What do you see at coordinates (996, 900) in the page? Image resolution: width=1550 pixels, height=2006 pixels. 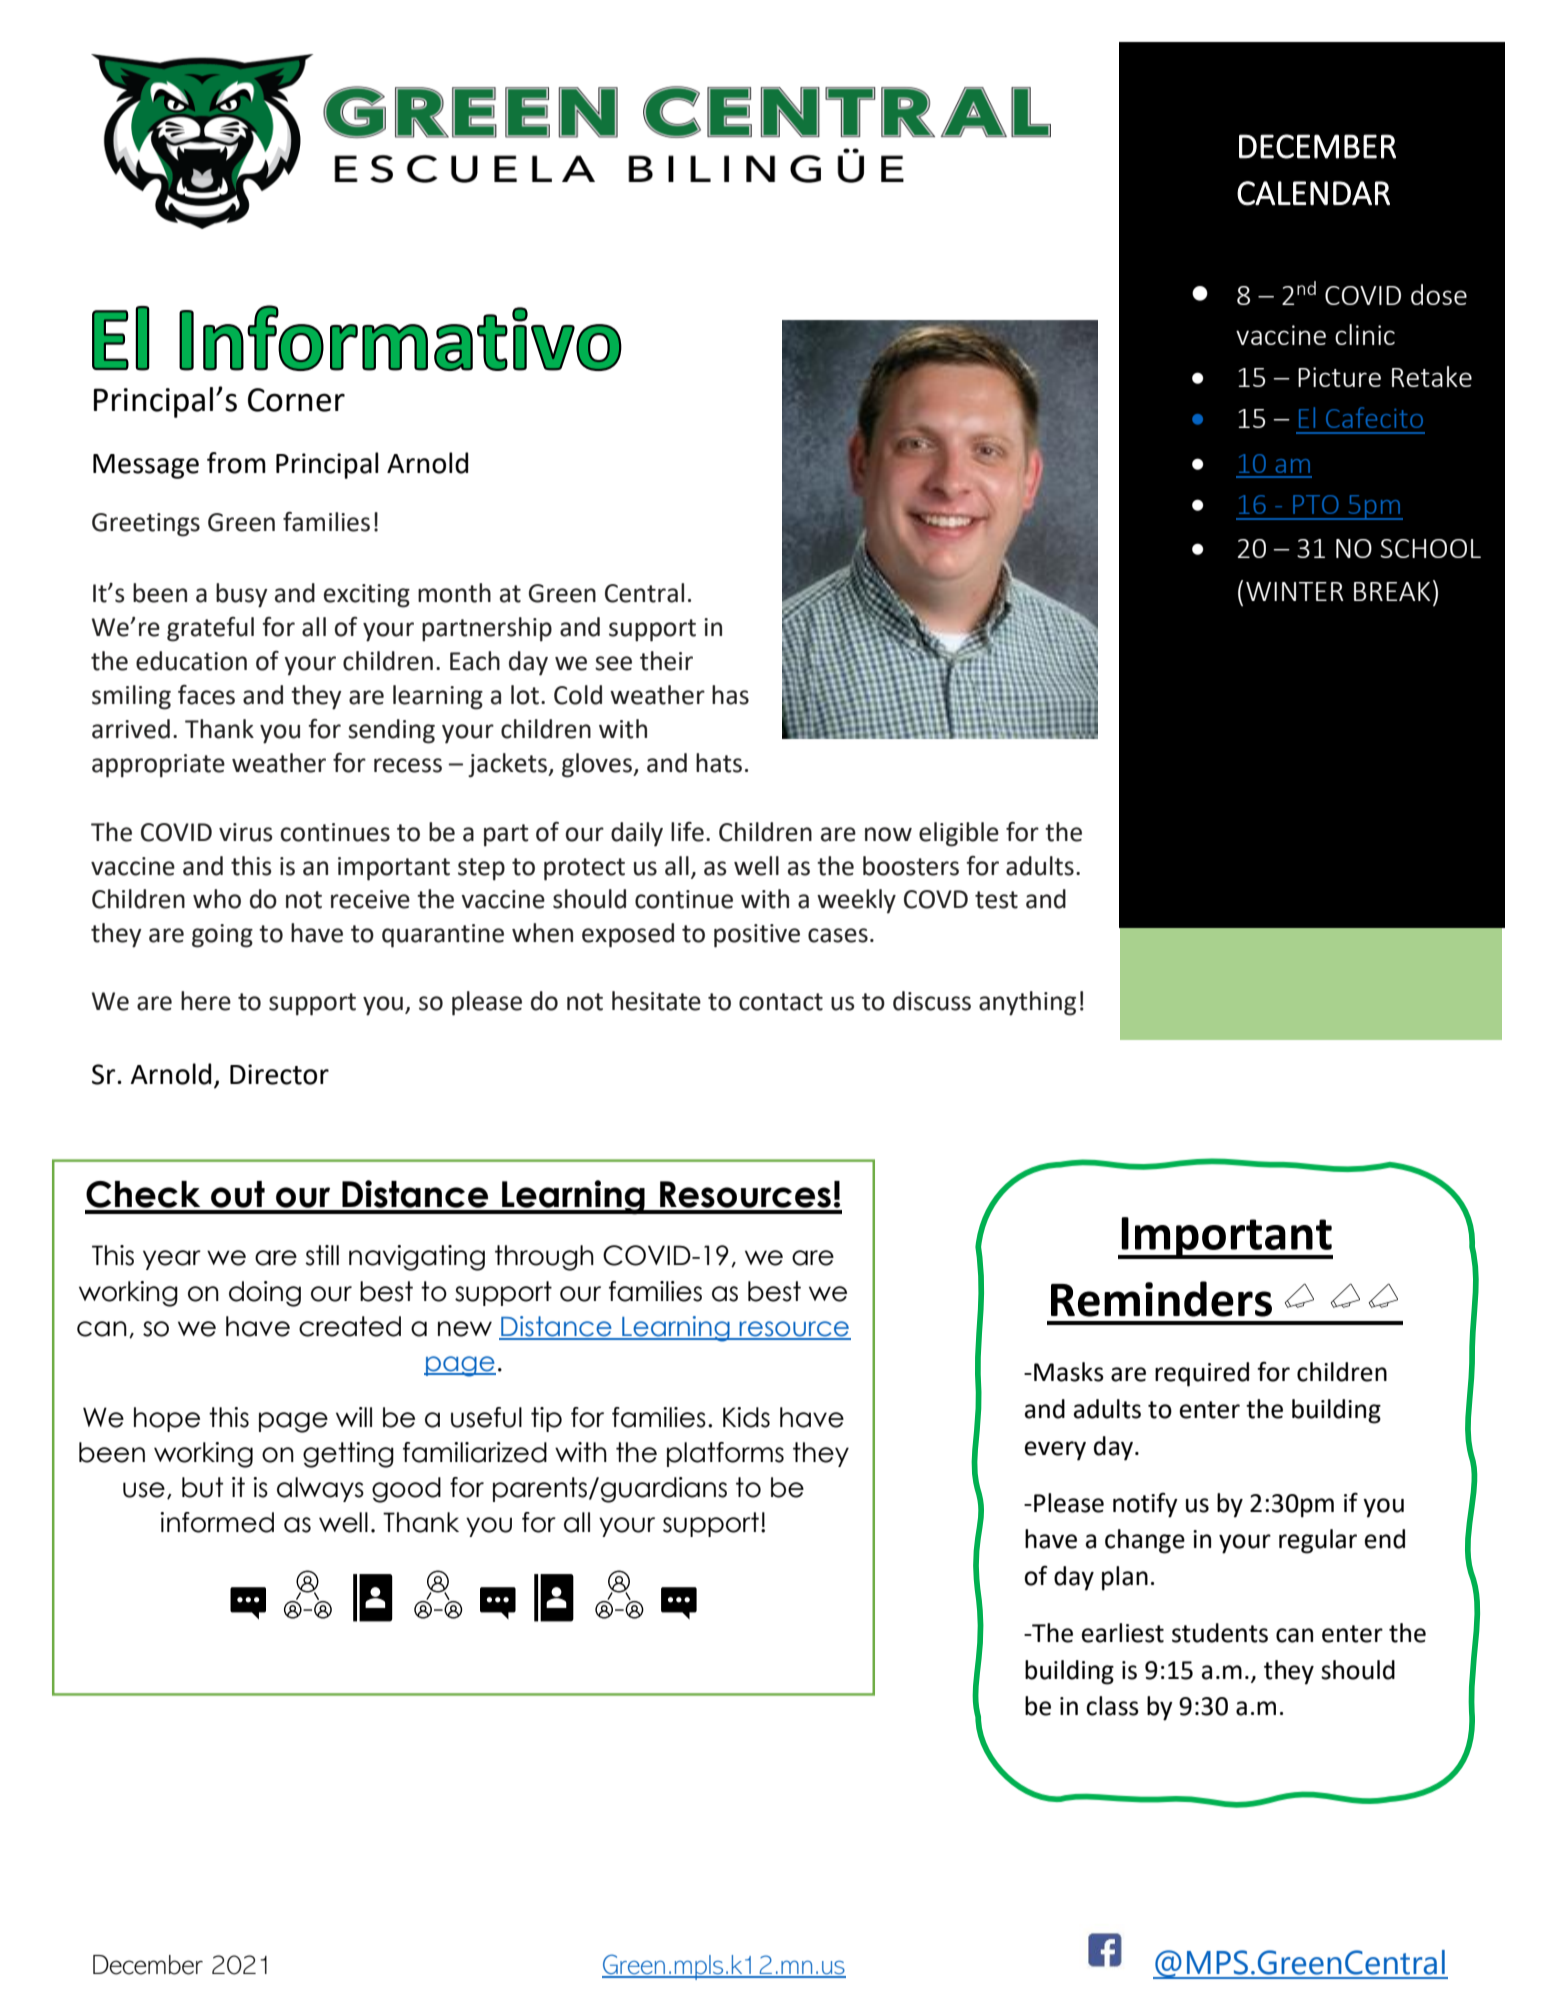 I see `test` at bounding box center [996, 900].
